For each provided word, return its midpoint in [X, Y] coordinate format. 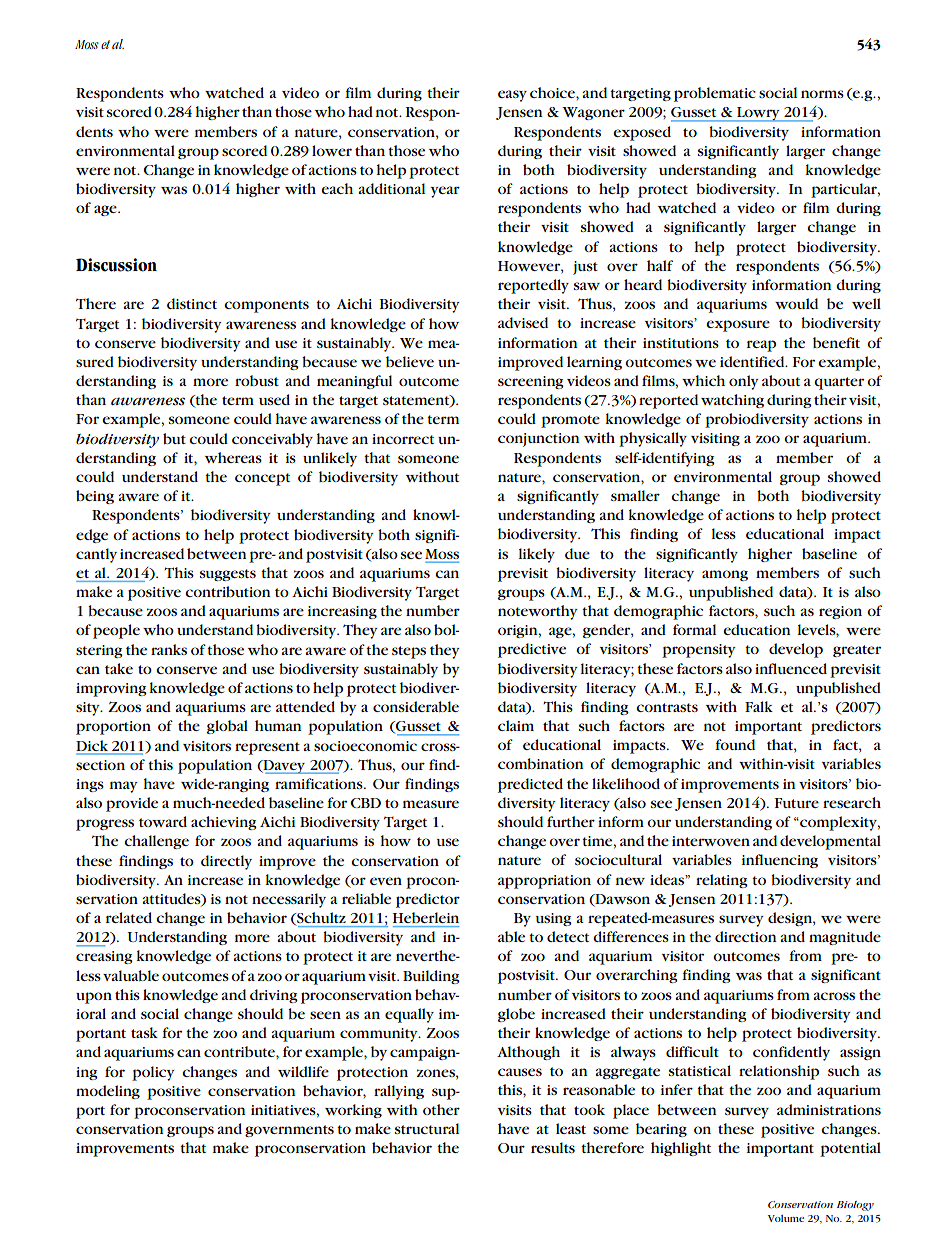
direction [746, 936]
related [129, 917]
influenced [791, 668]
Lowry [758, 114]
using [554, 919]
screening [531, 382]
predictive [532, 650]
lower [332, 150]
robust [257, 380]
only [744, 382]
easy [512, 96]
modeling [108, 1092]
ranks [169, 649]
